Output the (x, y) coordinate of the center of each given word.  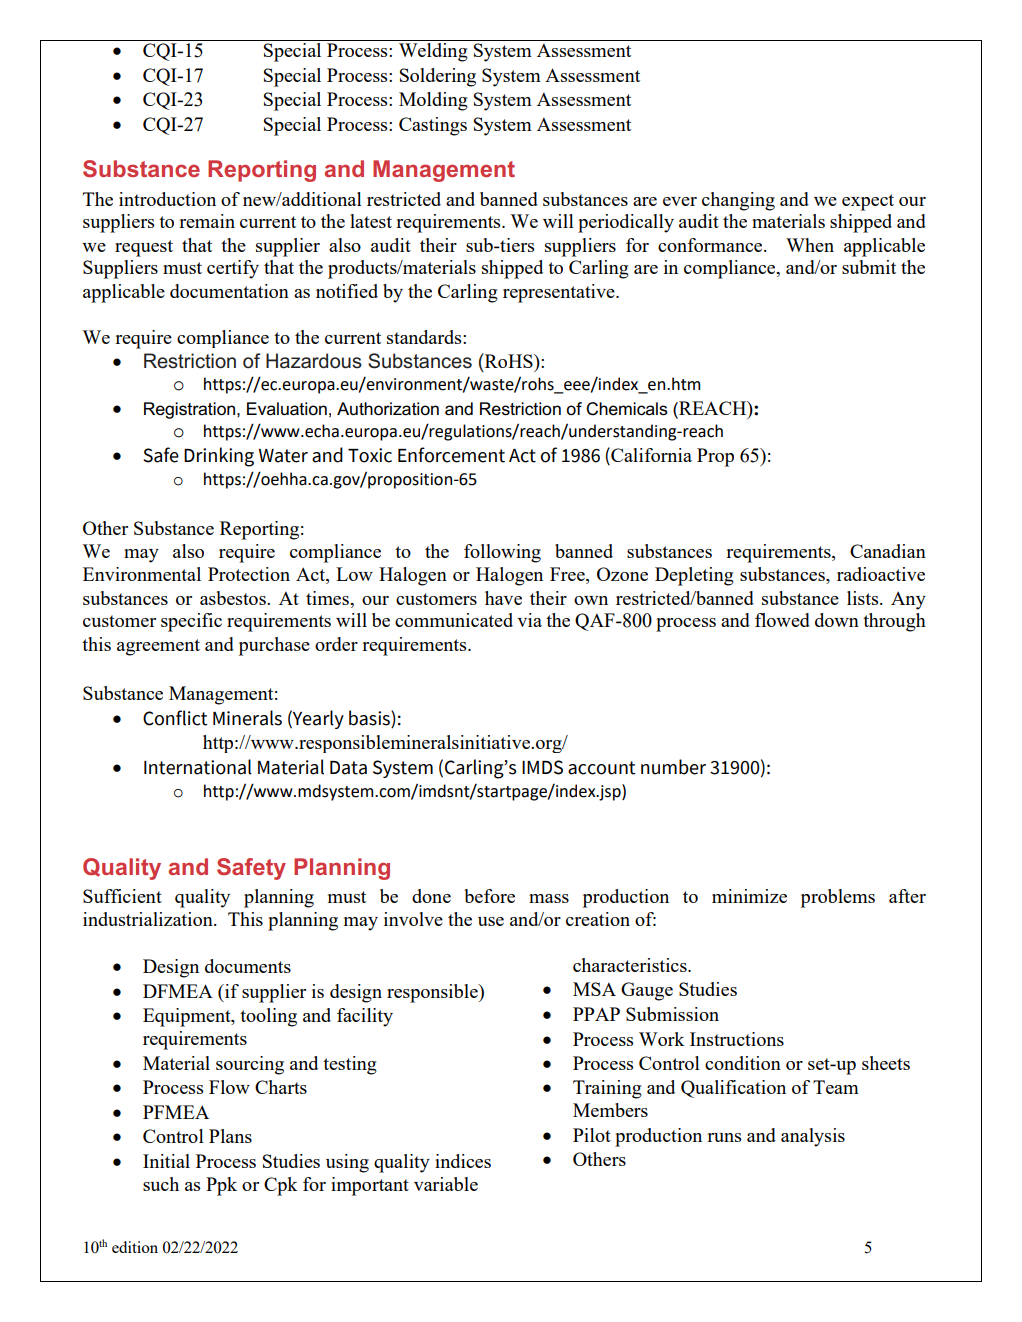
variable (446, 1184)
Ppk (221, 1186)
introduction (167, 199)
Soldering (438, 77)
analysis (813, 1137)
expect (868, 202)
